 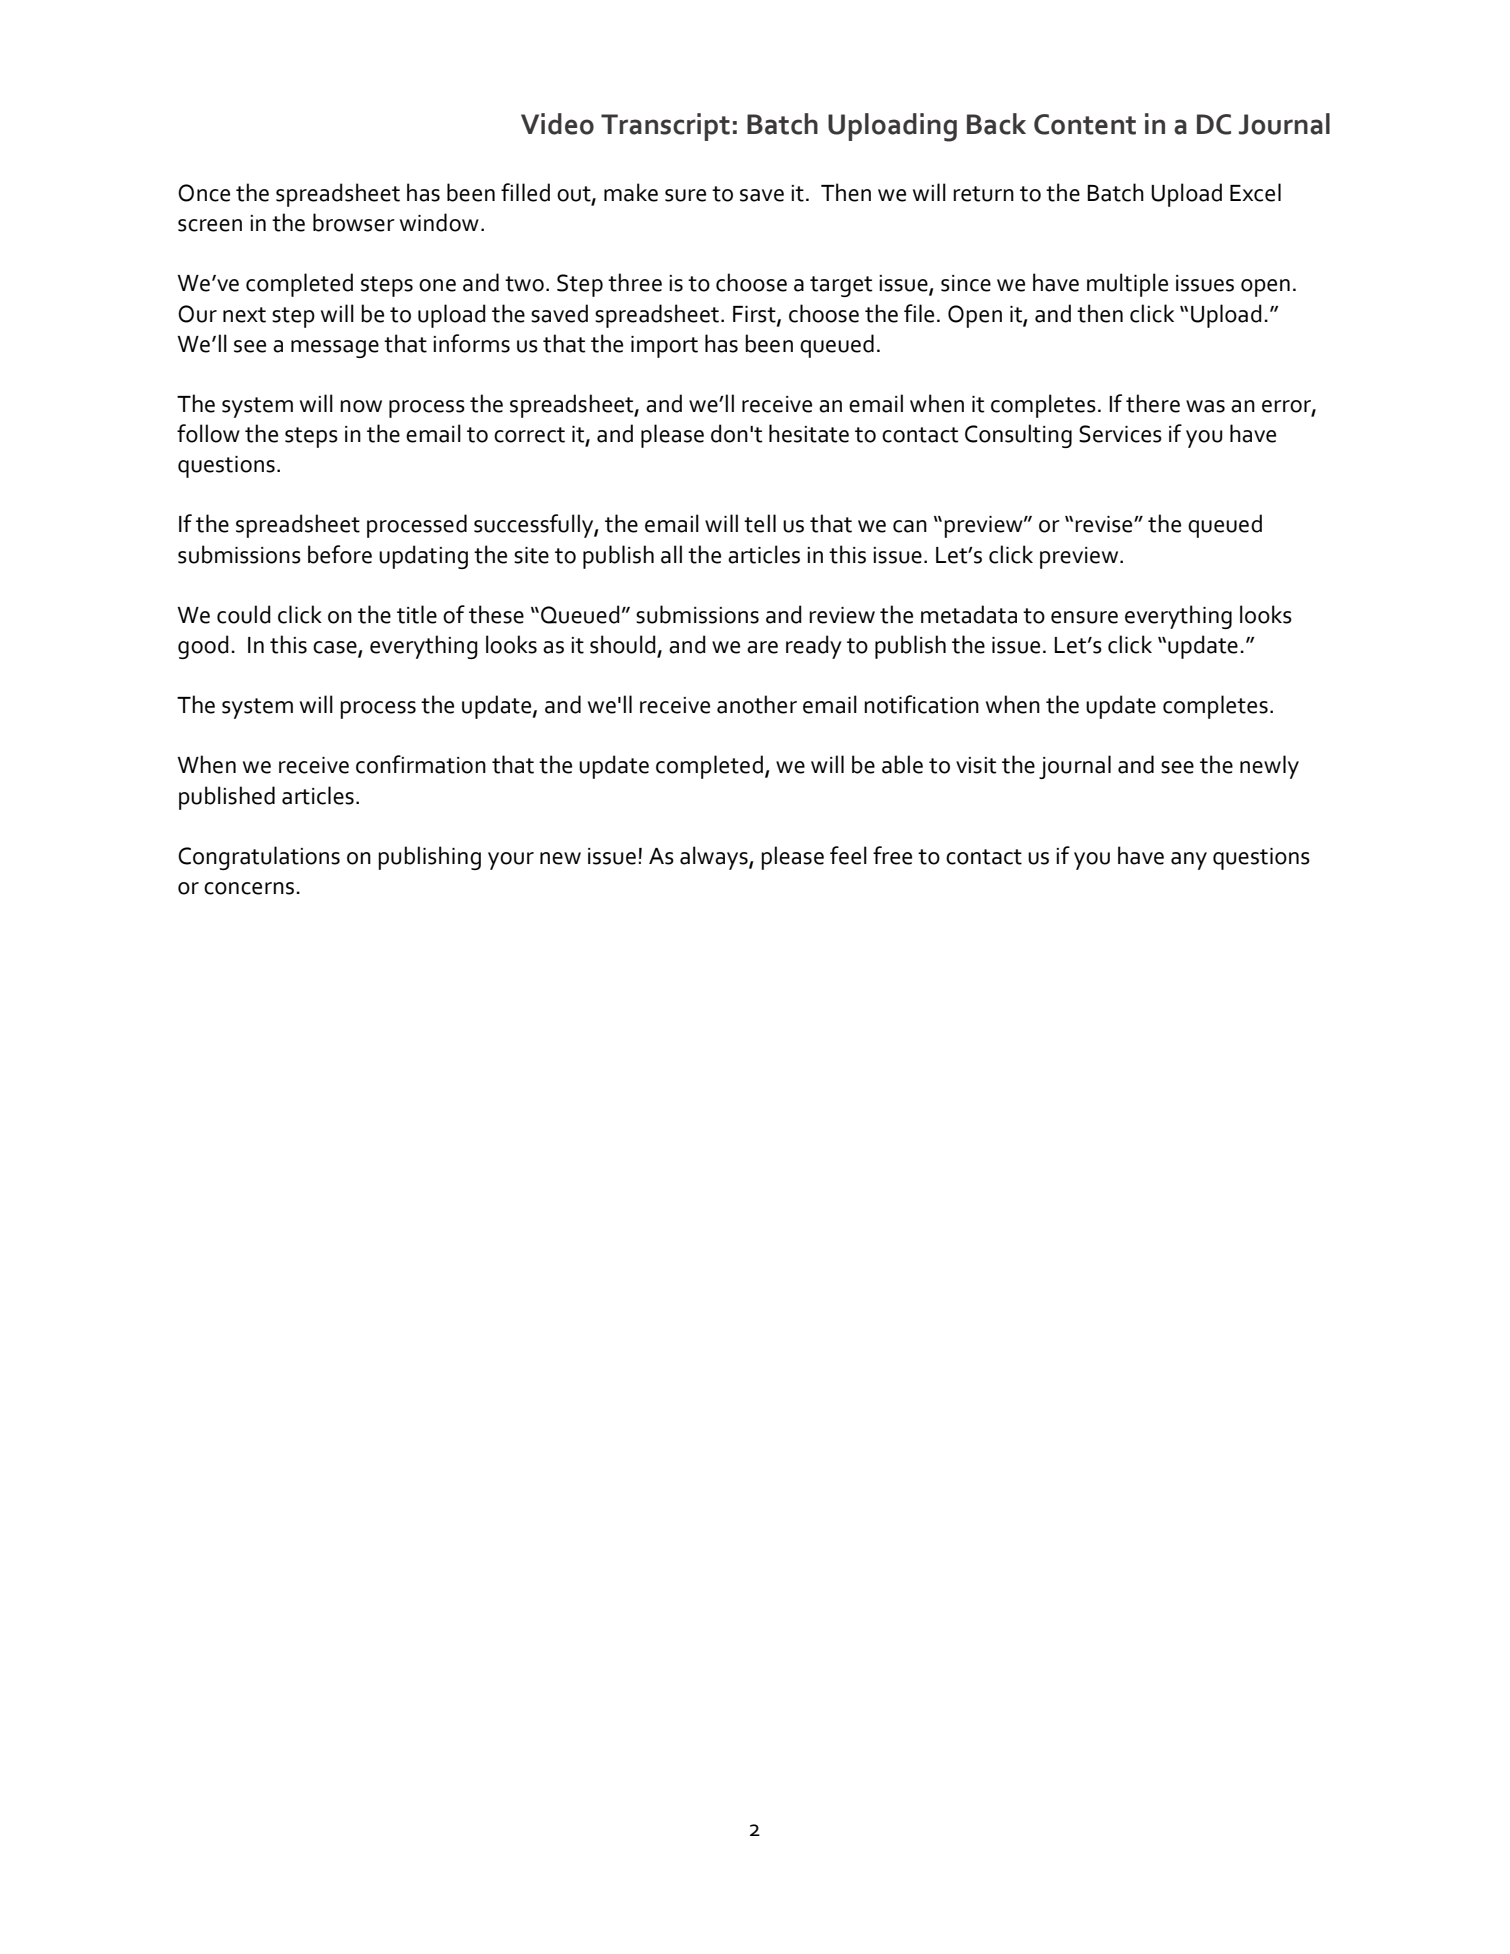 What do you see at coordinates (715, 858) in the image?
I see `always` at bounding box center [715, 858].
